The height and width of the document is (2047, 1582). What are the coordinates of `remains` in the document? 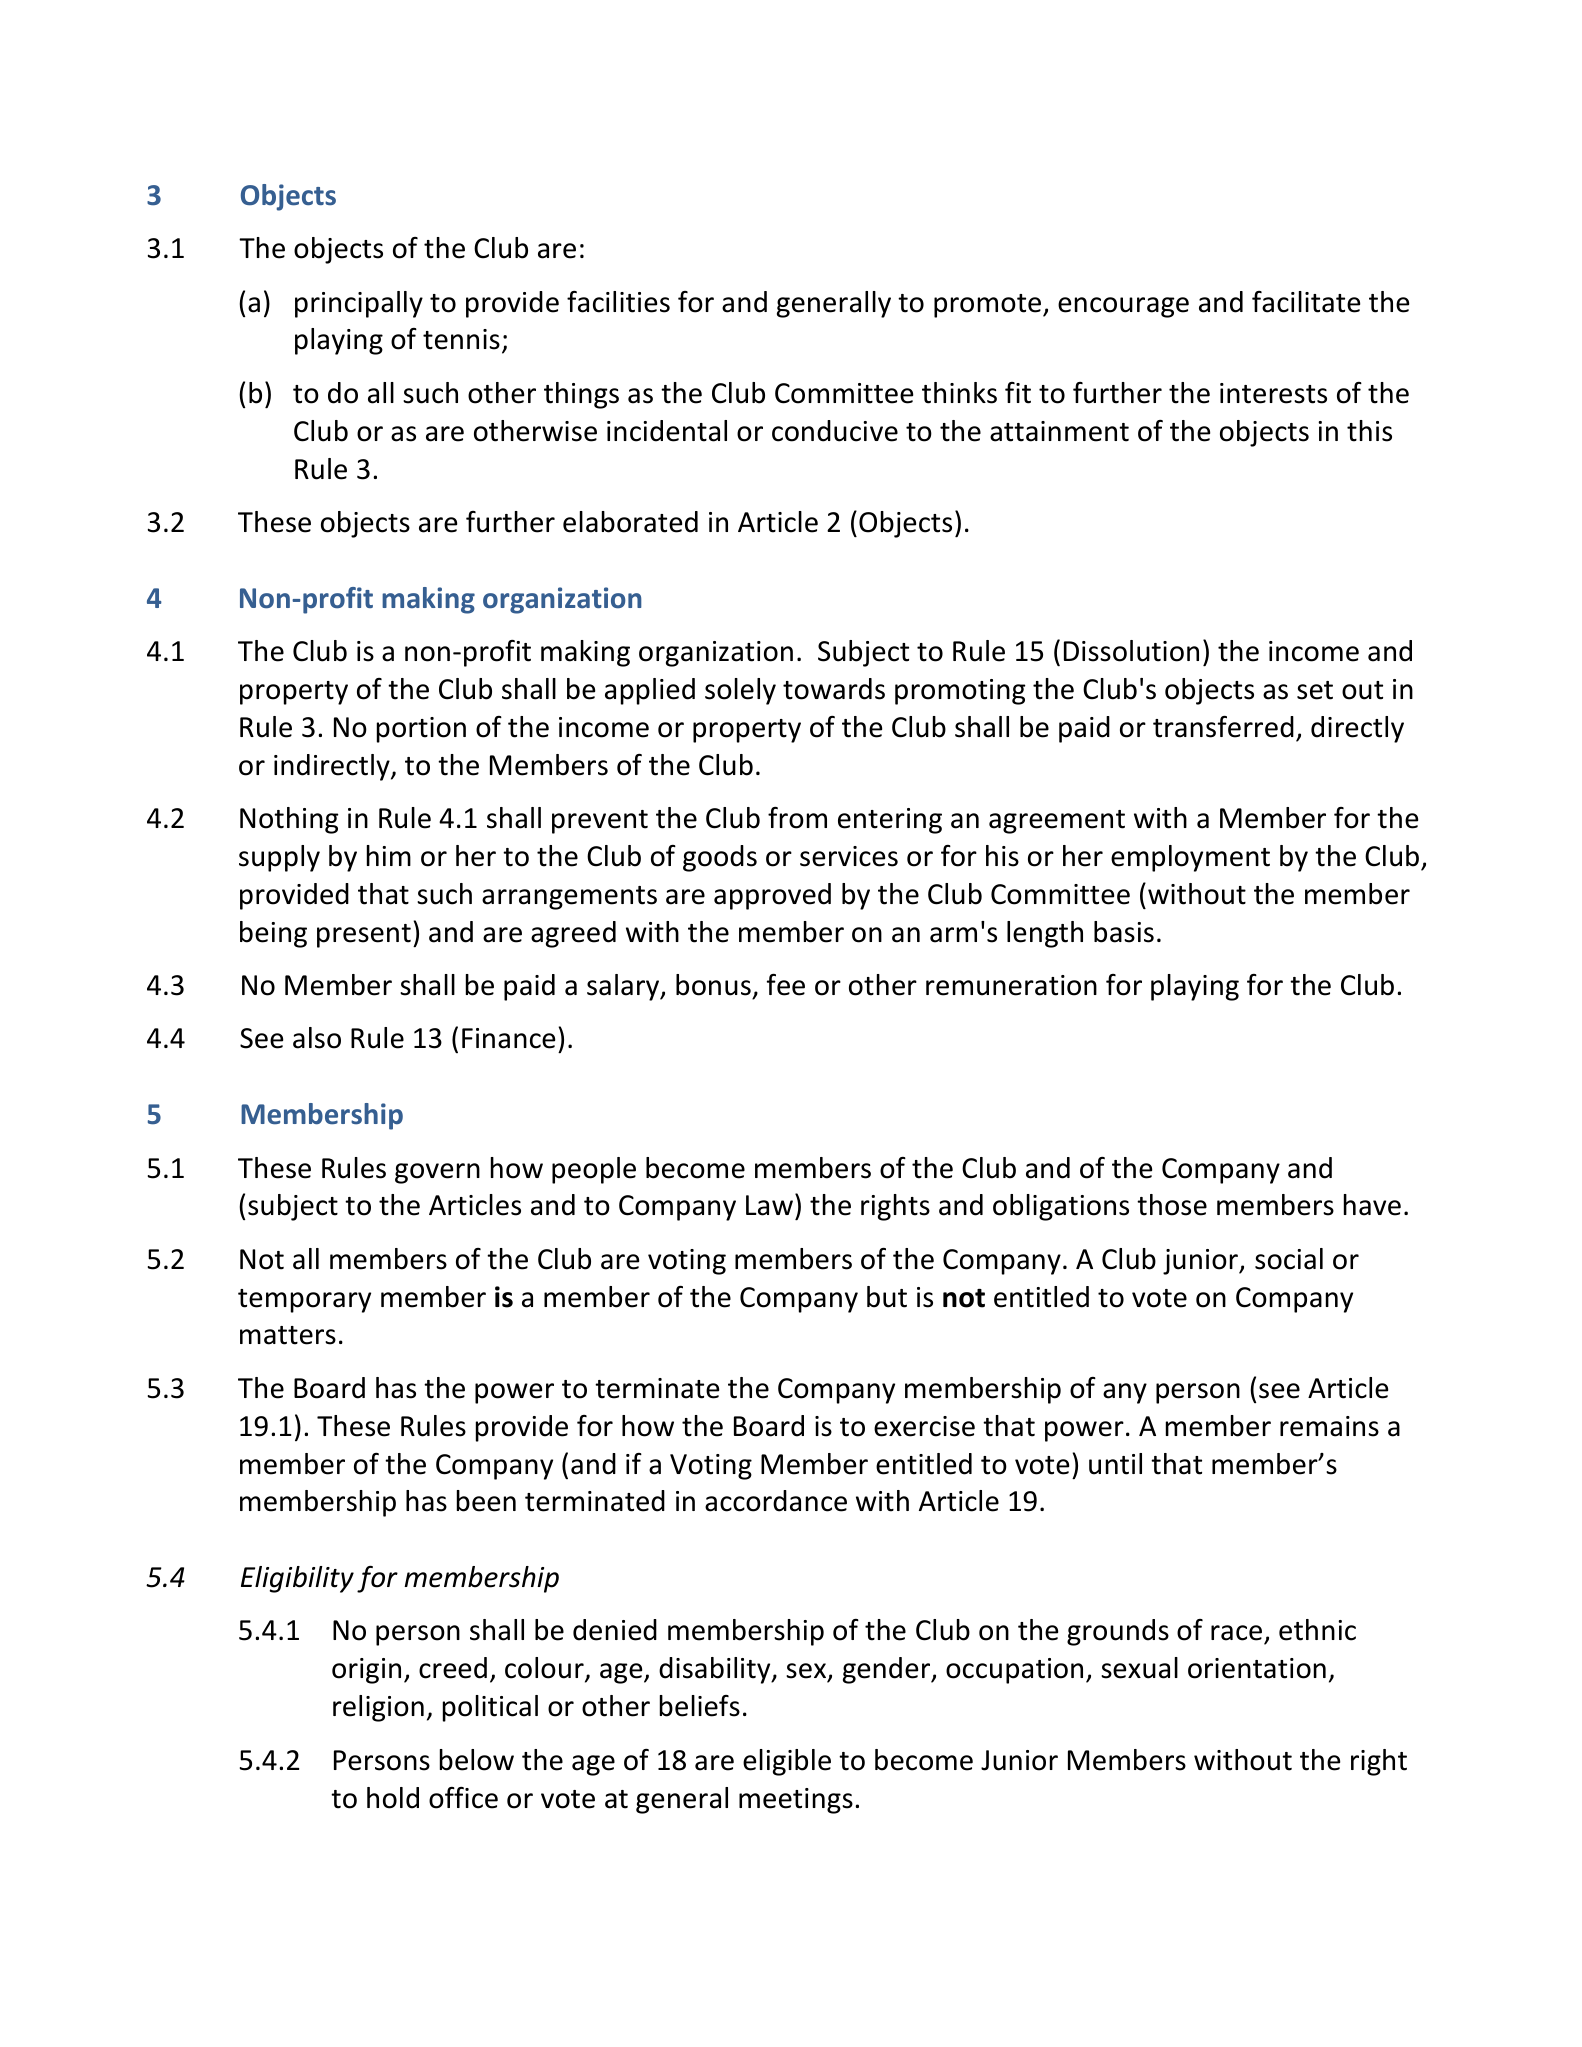 It's located at (1329, 1426).
